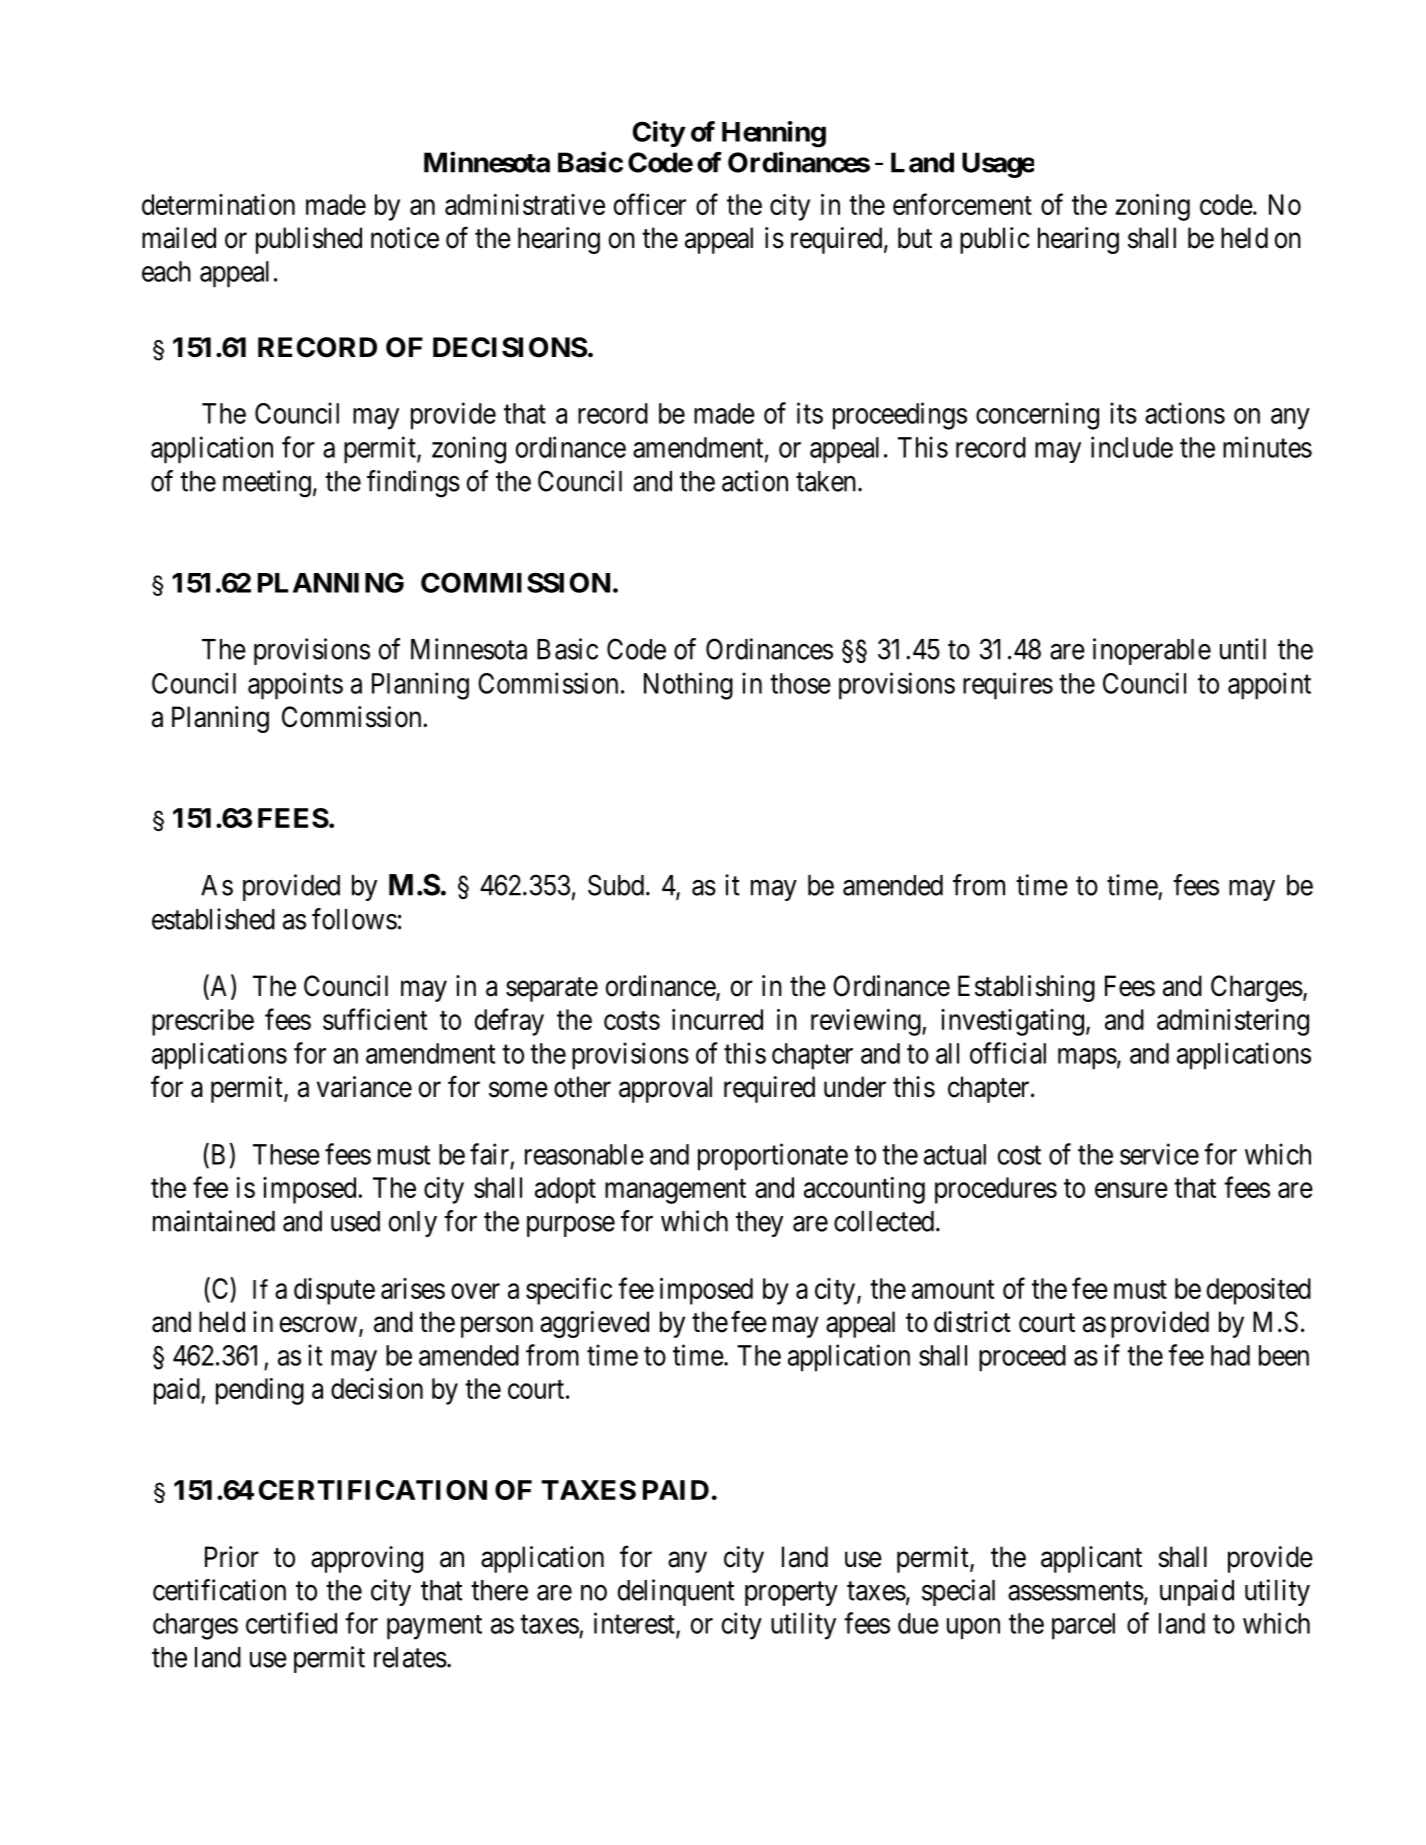 The height and width of the screenshot is (1845, 1426). Describe the element at coordinates (286, 1154) in the screenshot. I see `These` at that location.
